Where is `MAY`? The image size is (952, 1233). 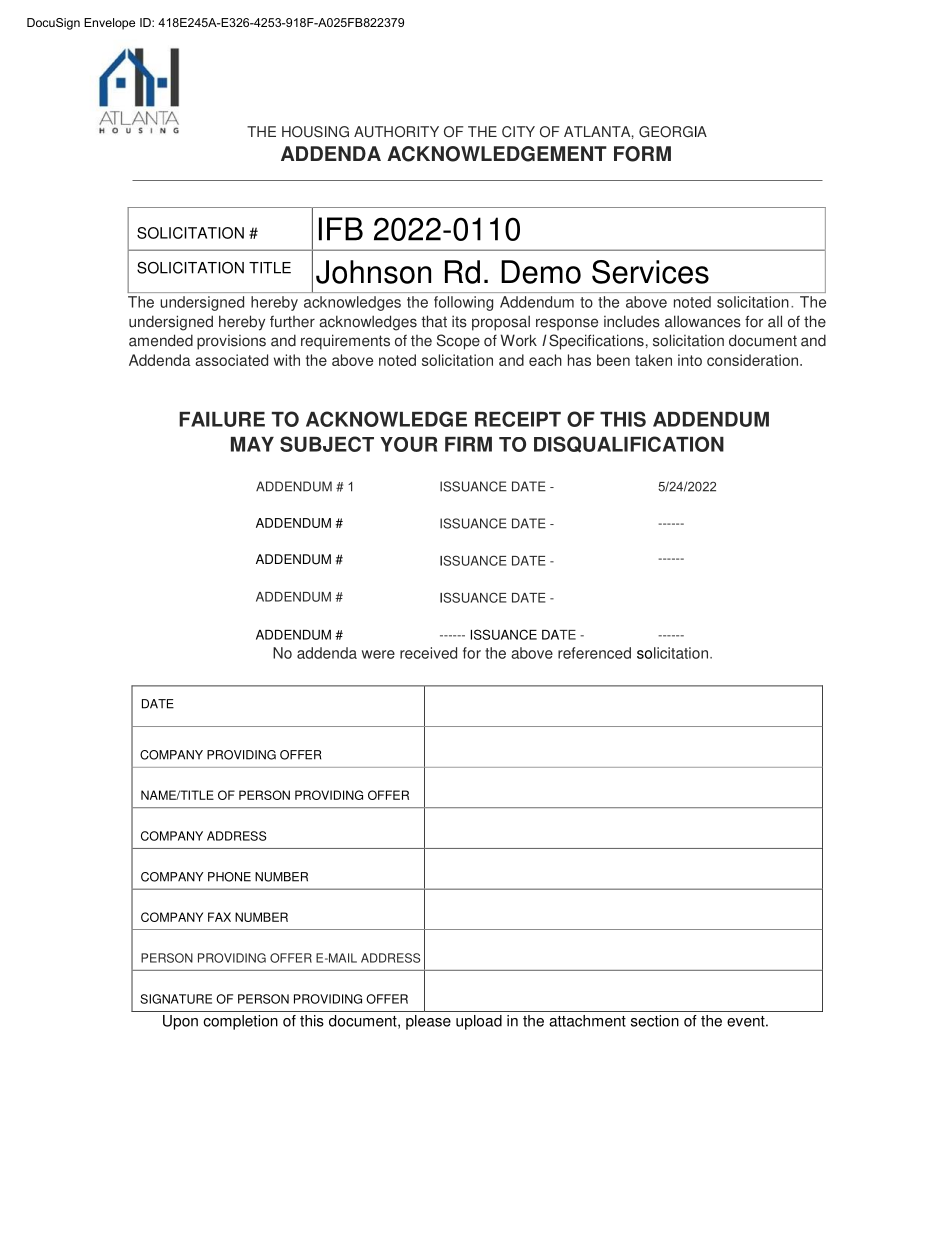
MAY is located at coordinates (252, 444).
